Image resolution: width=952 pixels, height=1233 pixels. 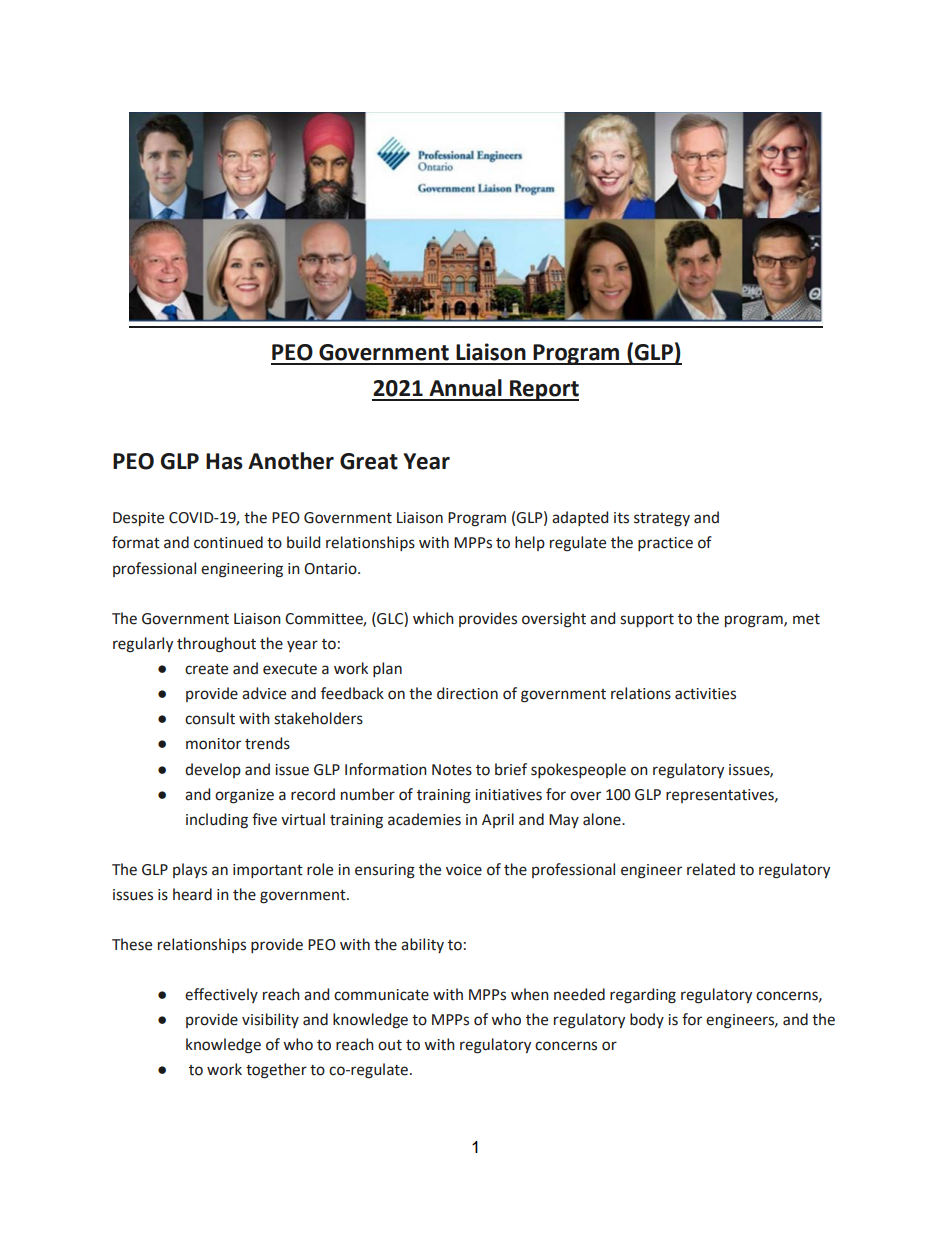 I want to click on related, so click(x=711, y=869).
